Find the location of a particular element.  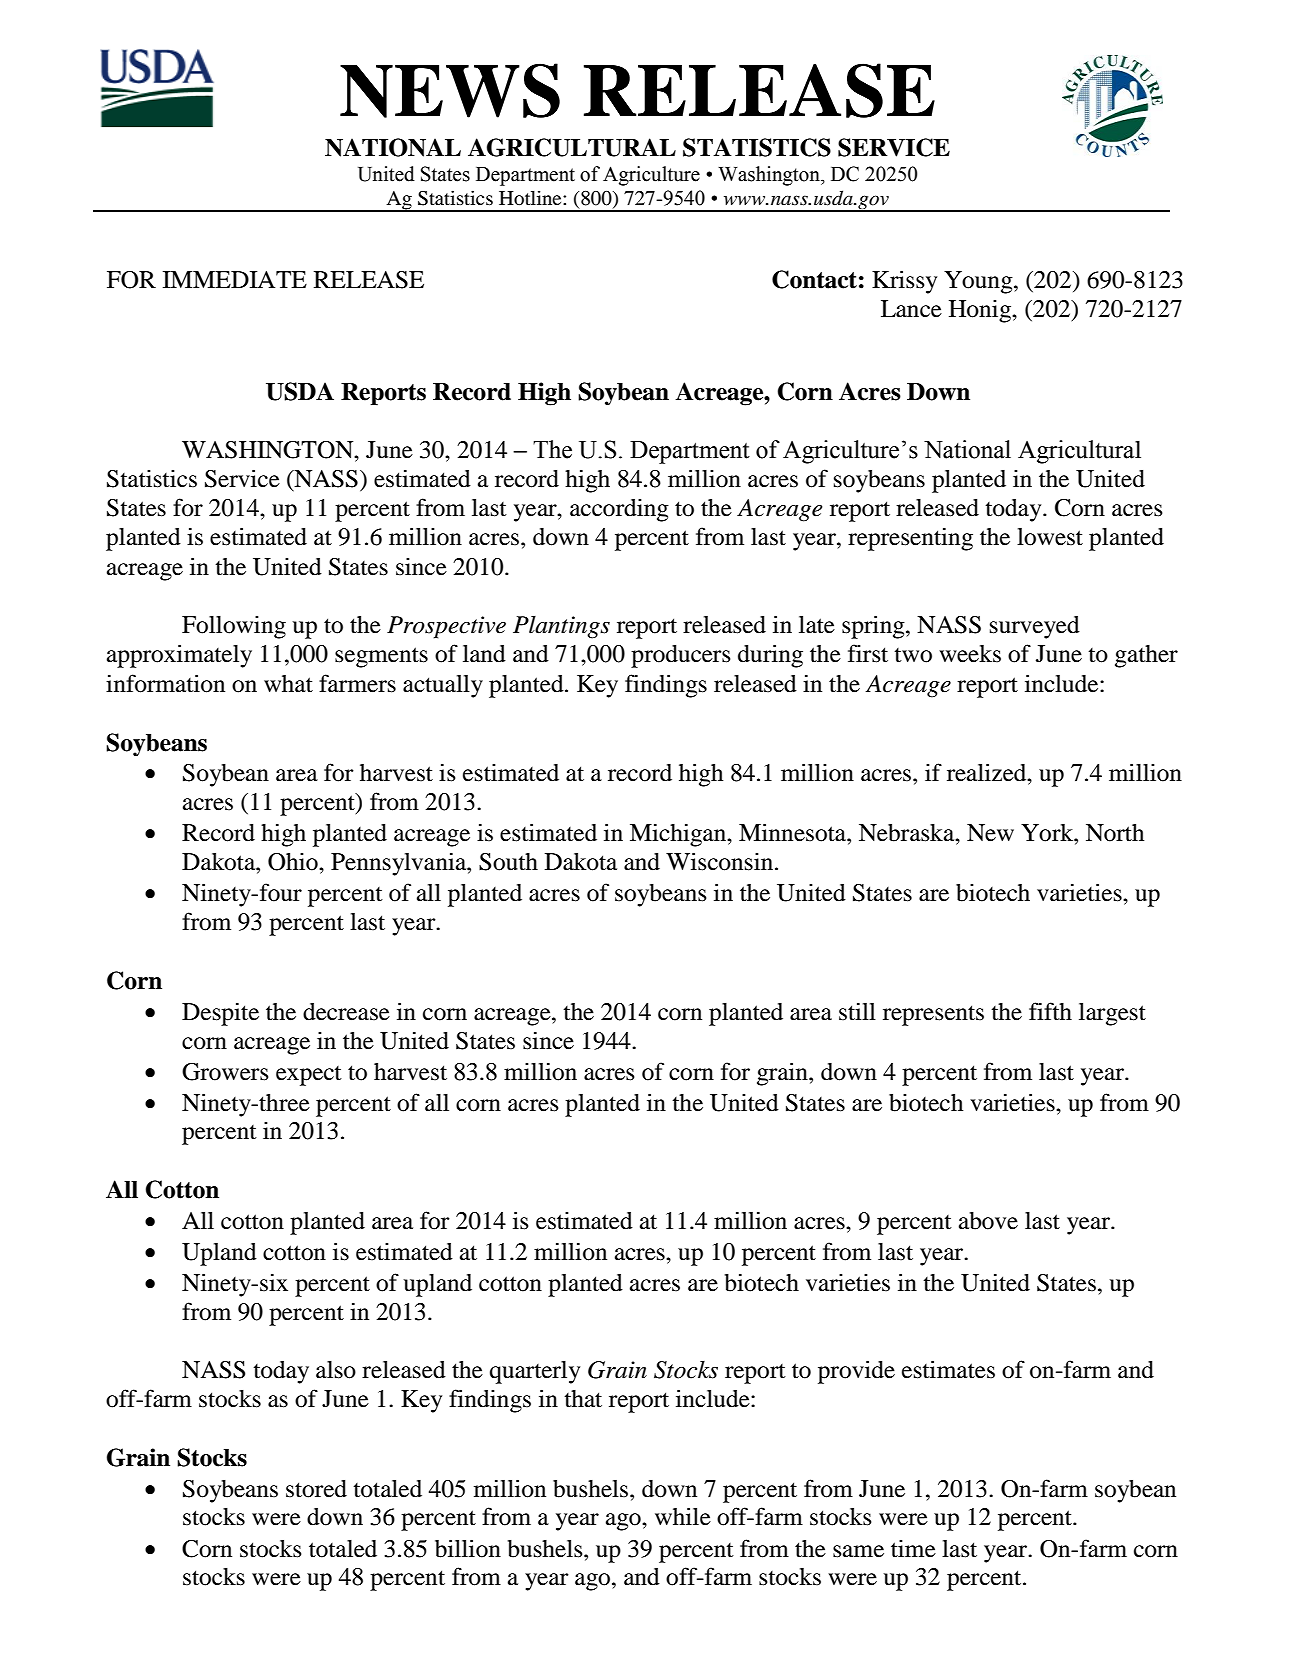

NEWS is located at coordinates (450, 90).
